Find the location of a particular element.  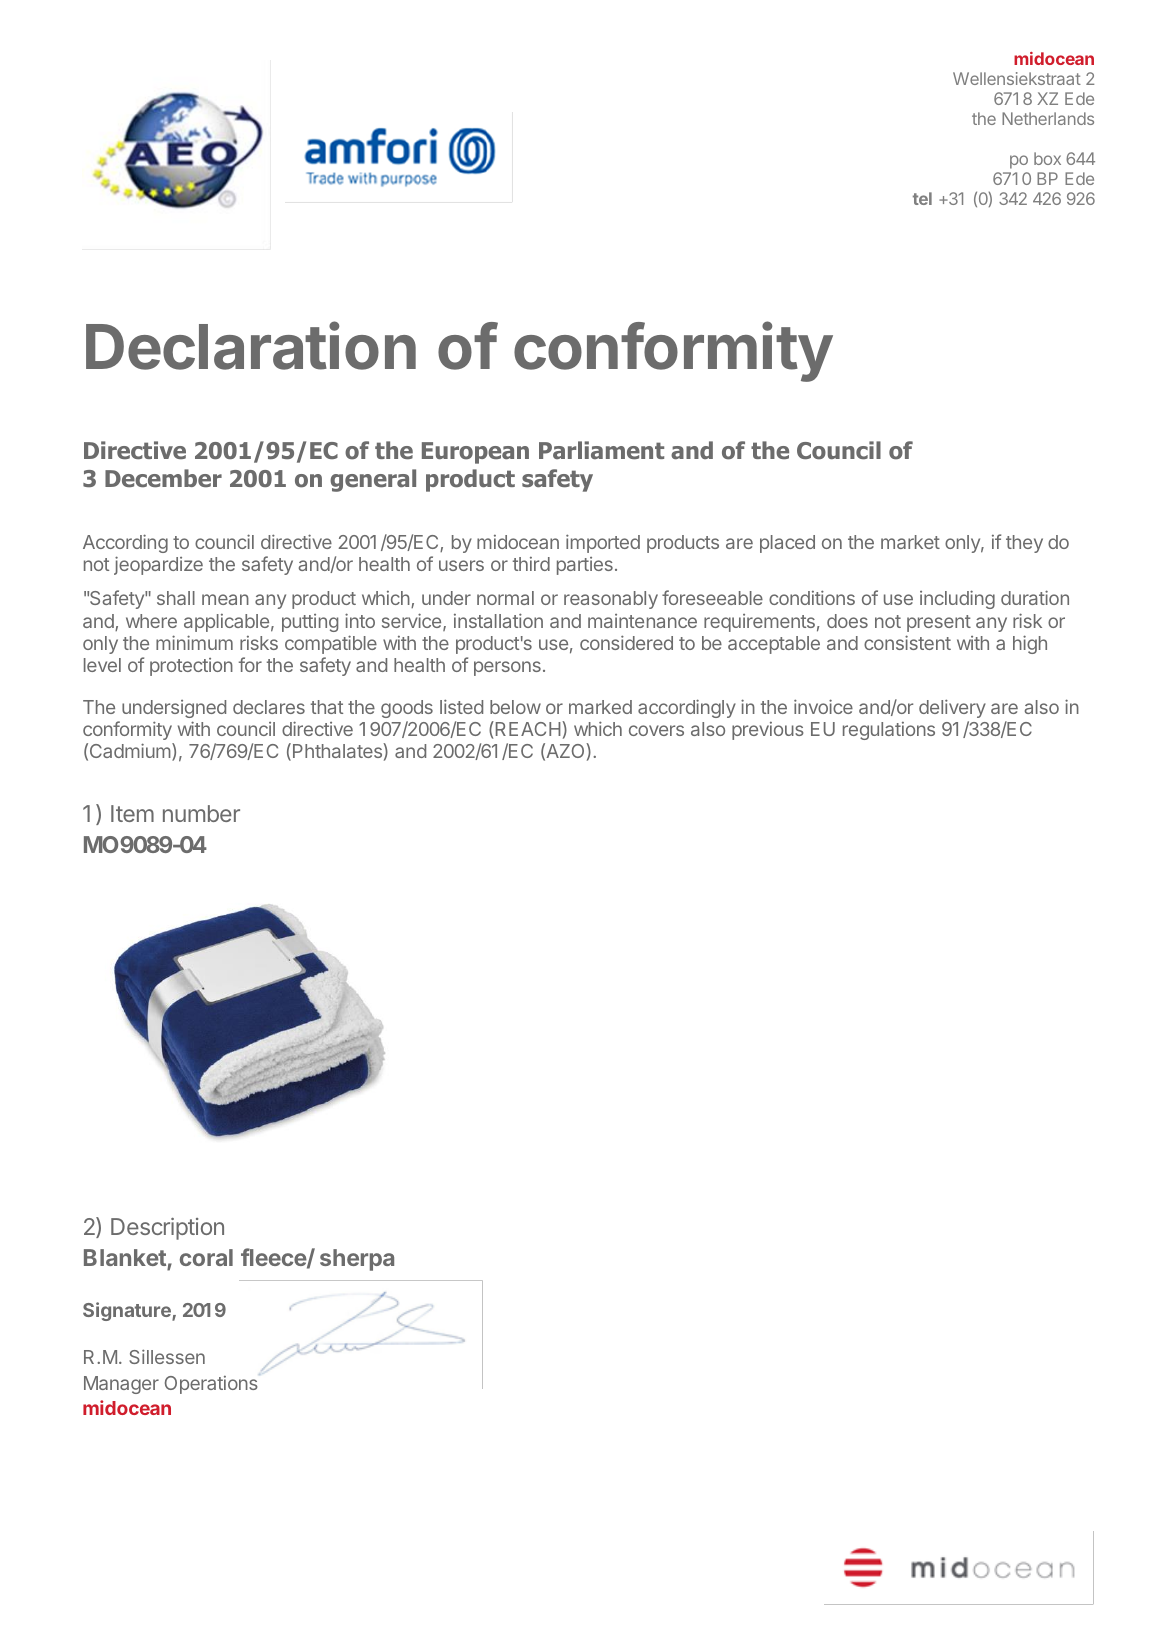

Operations is located at coordinates (212, 1384).
